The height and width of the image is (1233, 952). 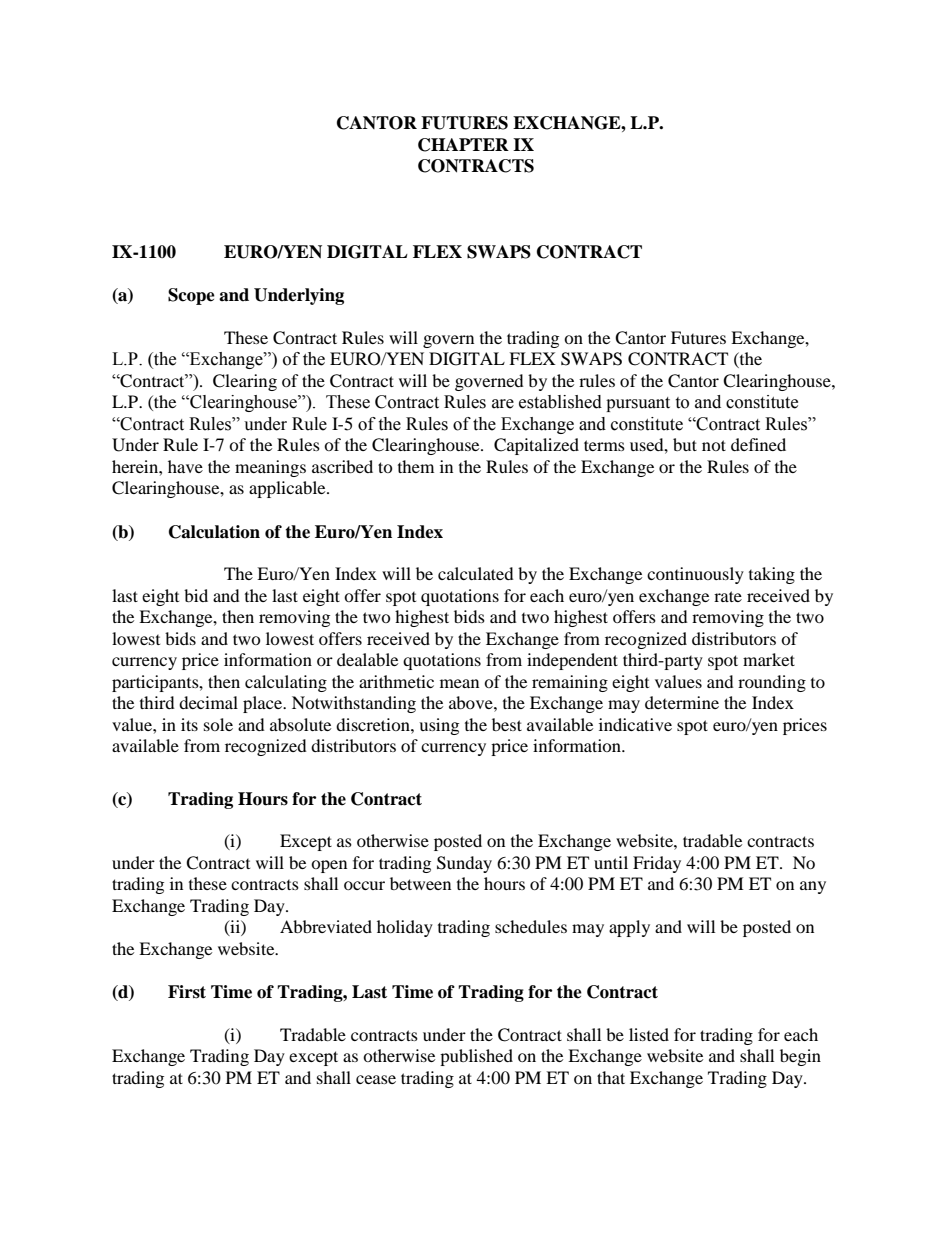 What do you see at coordinates (463, 145) in the image?
I see `CHAPTER` at bounding box center [463, 145].
